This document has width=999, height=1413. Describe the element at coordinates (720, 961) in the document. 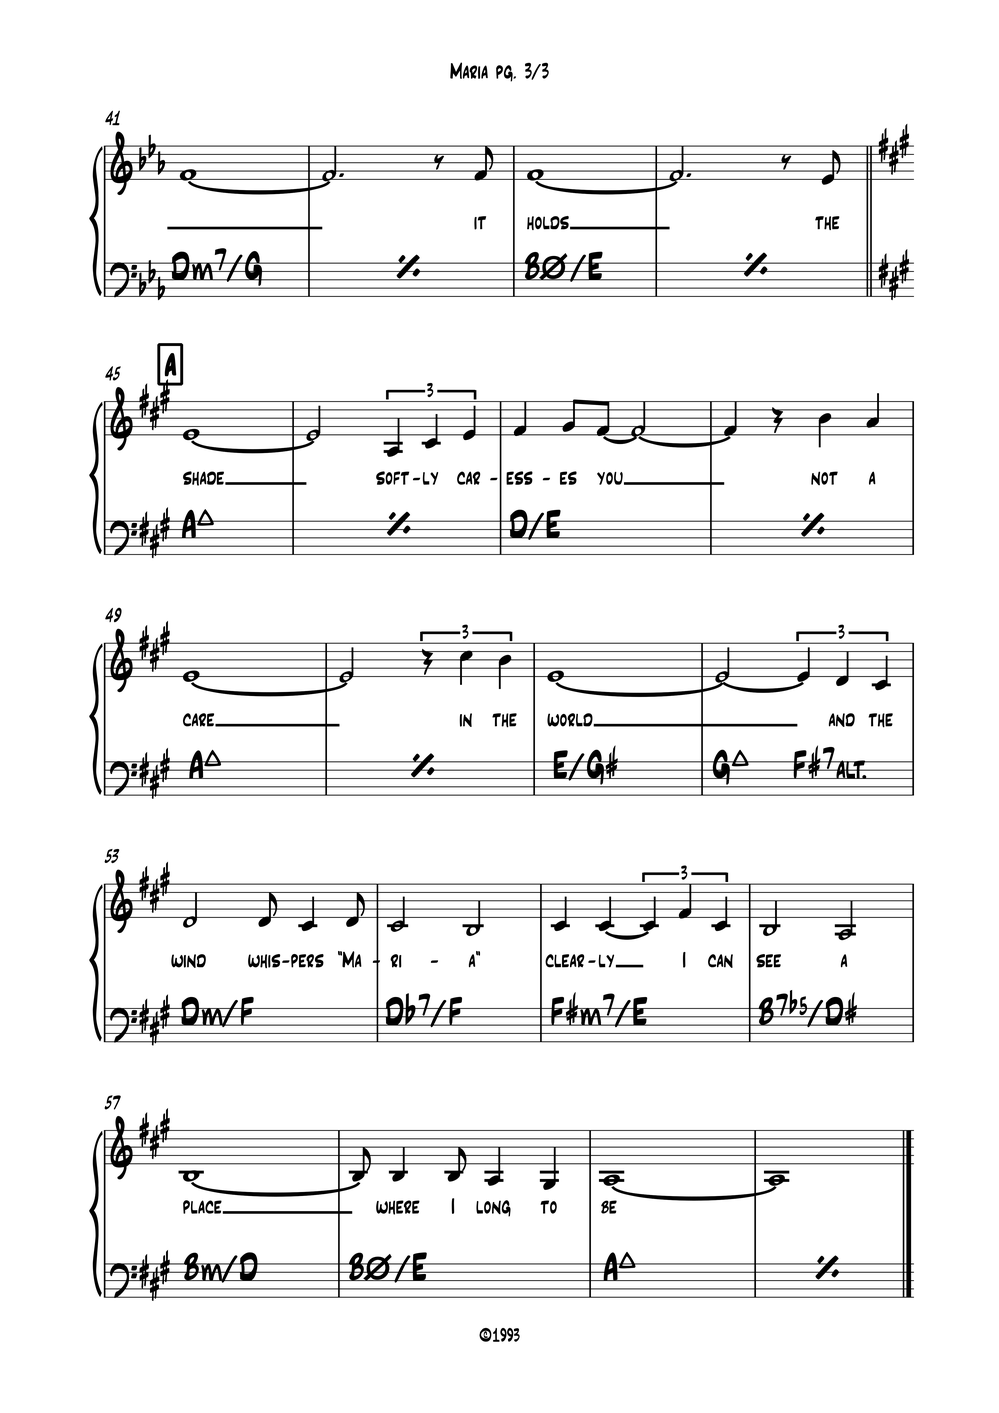

I see `can` at that location.
